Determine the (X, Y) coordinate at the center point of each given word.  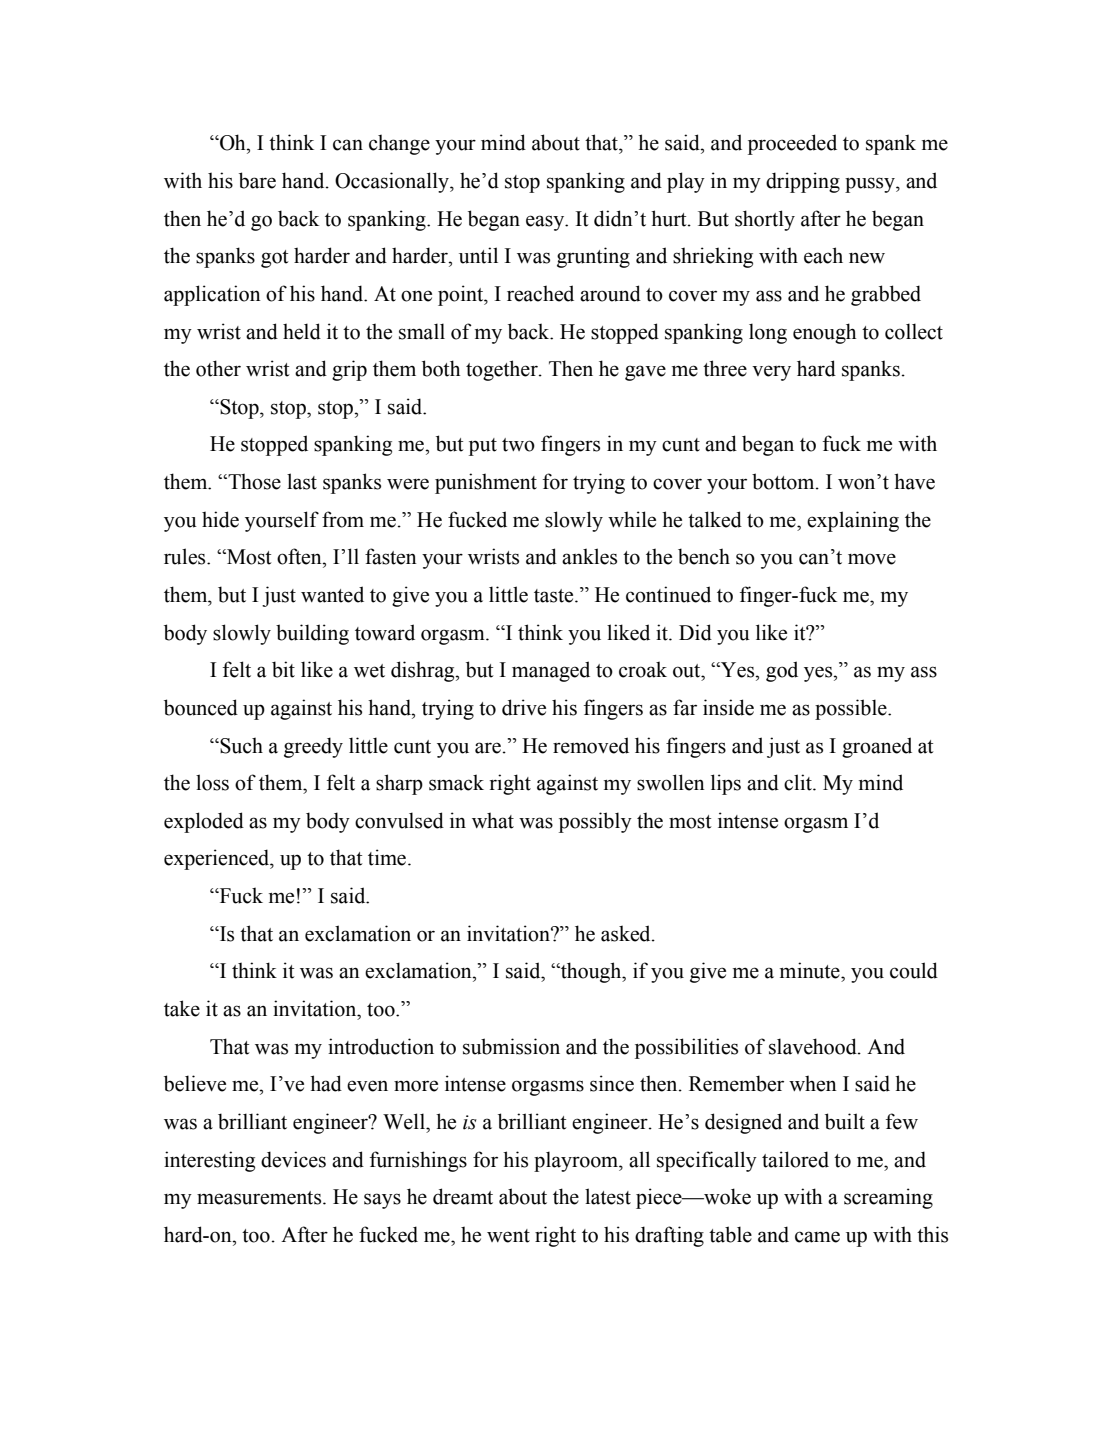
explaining (853, 521)
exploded (204, 822)
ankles (589, 556)
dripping (803, 182)
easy (546, 223)
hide (220, 519)
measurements (260, 1198)
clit (799, 782)
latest (608, 1196)
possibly (595, 822)
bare (257, 180)
